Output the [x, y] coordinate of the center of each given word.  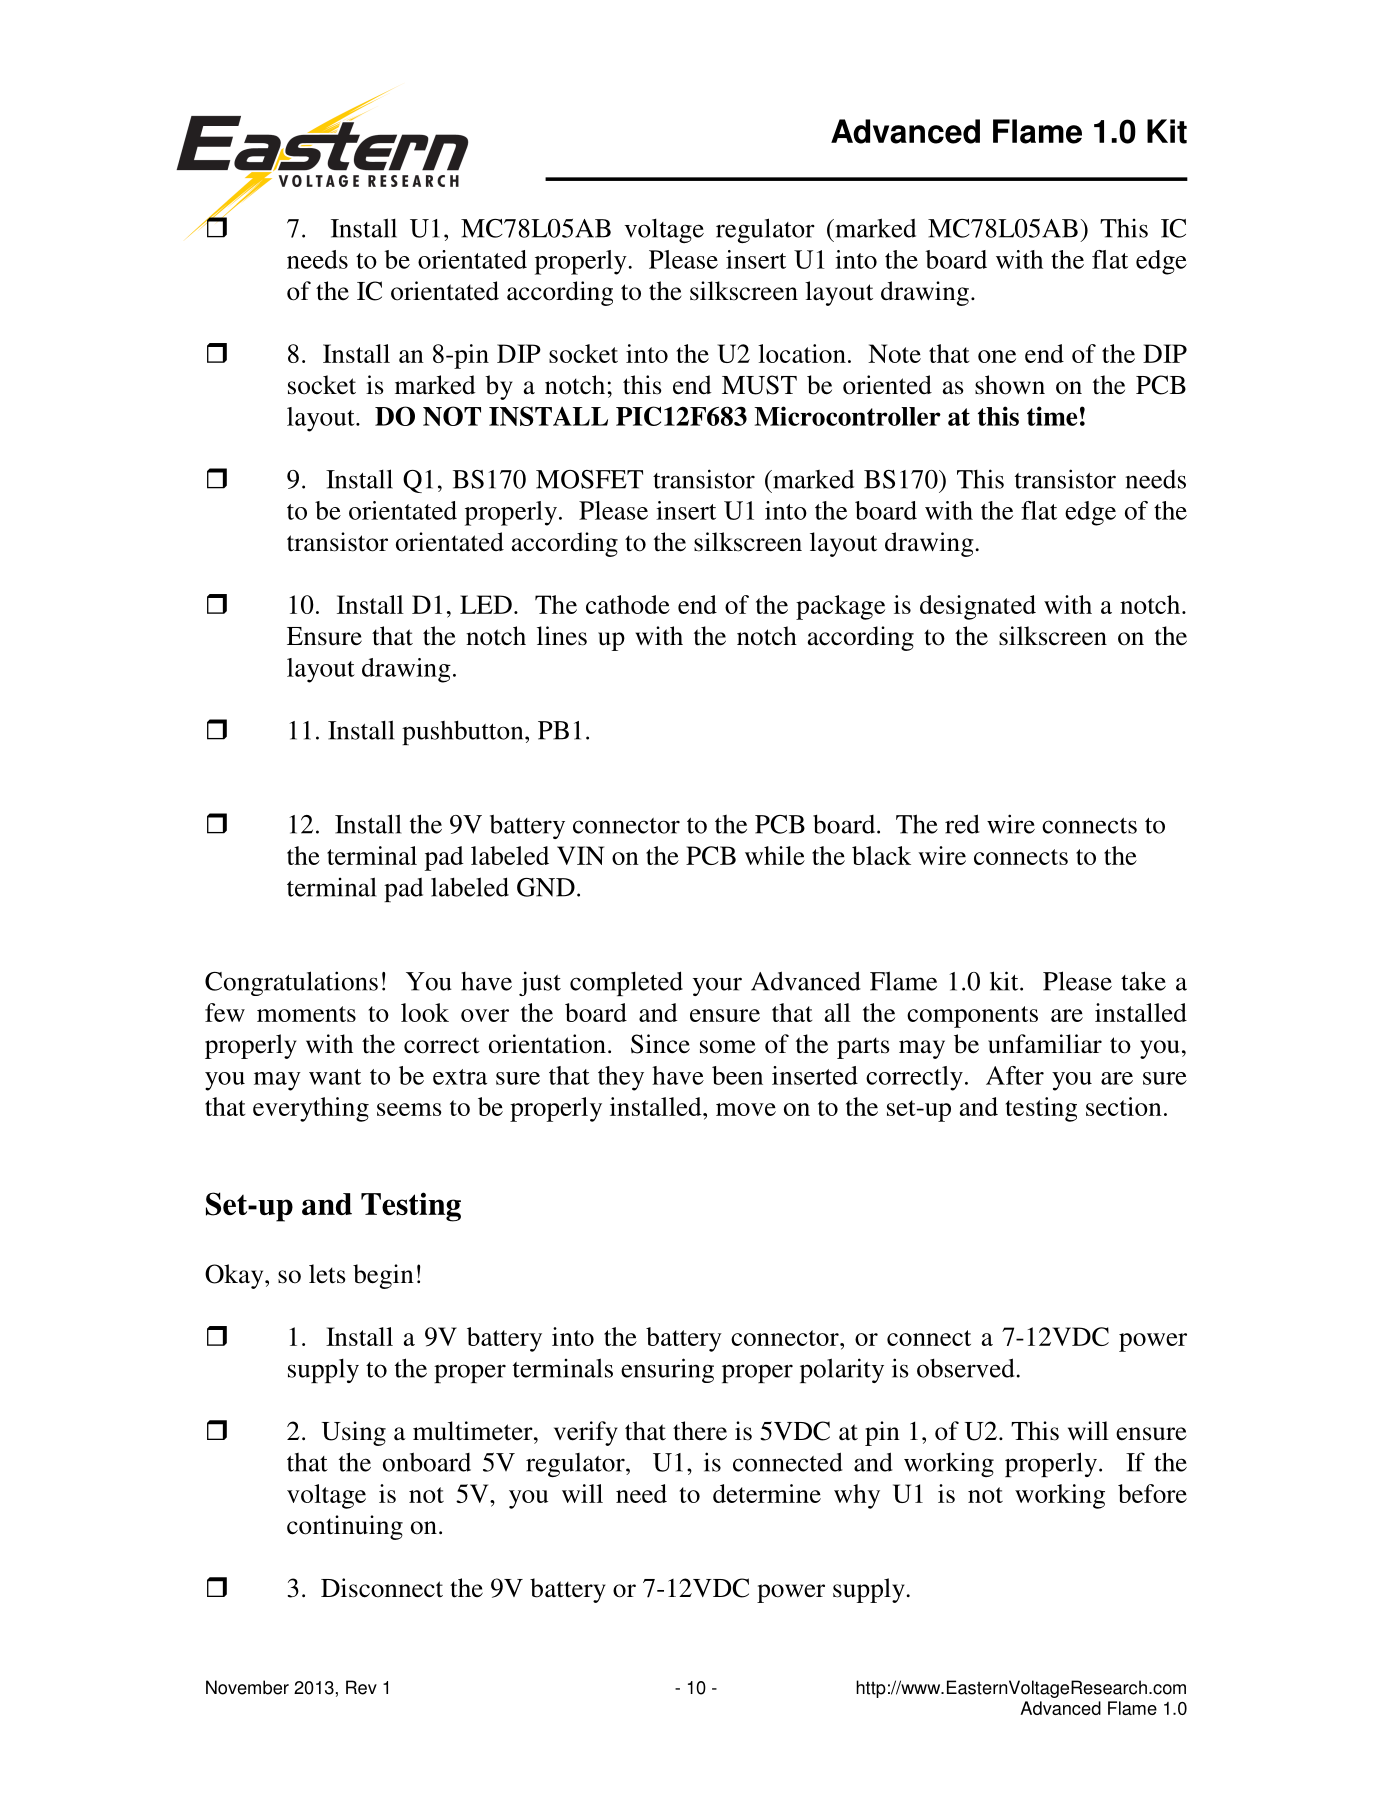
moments [306, 1014]
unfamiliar [1045, 1044]
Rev [361, 1687]
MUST [759, 385]
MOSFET [589, 479]
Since [660, 1044]
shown [1010, 385]
